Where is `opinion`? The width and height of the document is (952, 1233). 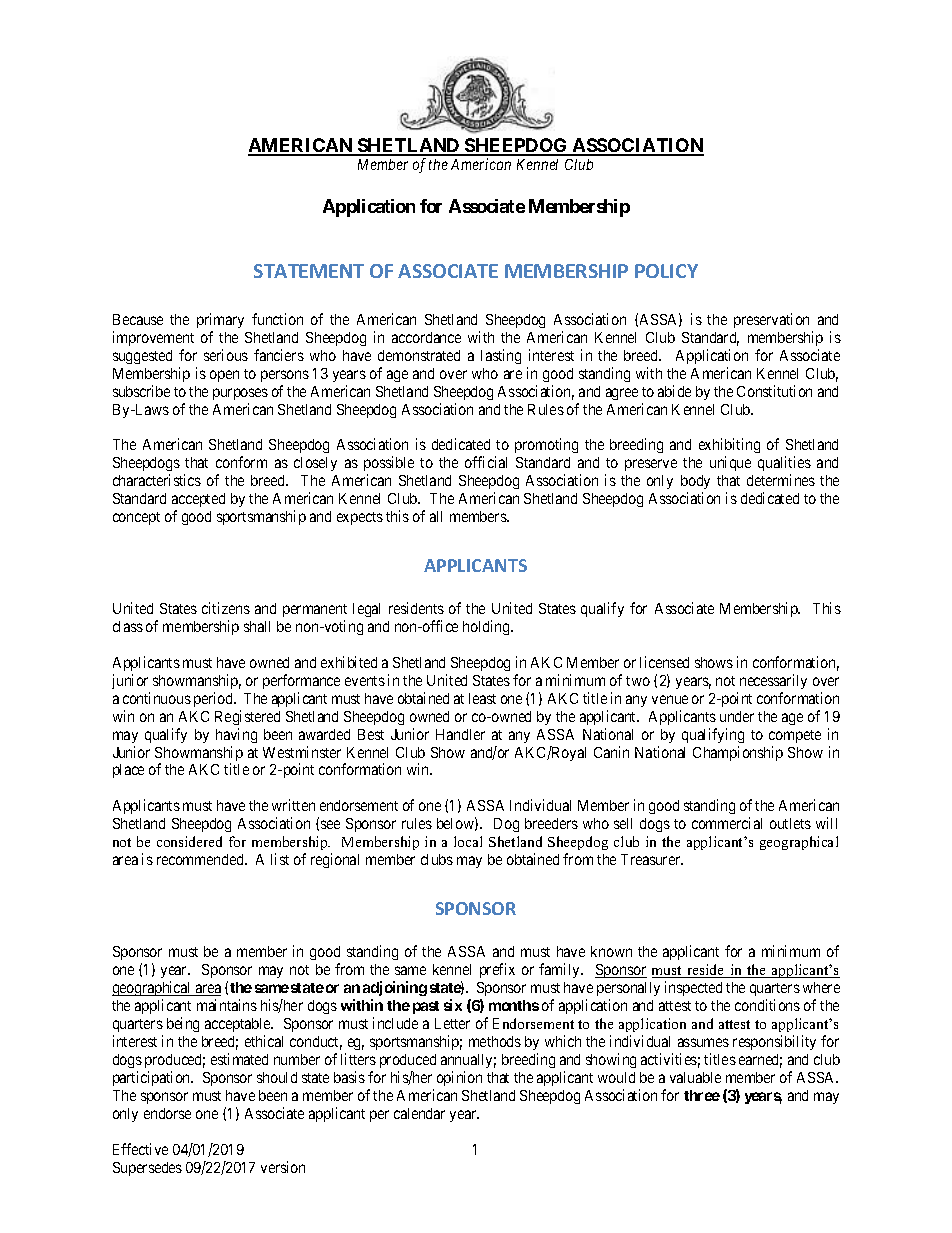
opinion is located at coordinates (459, 1078).
